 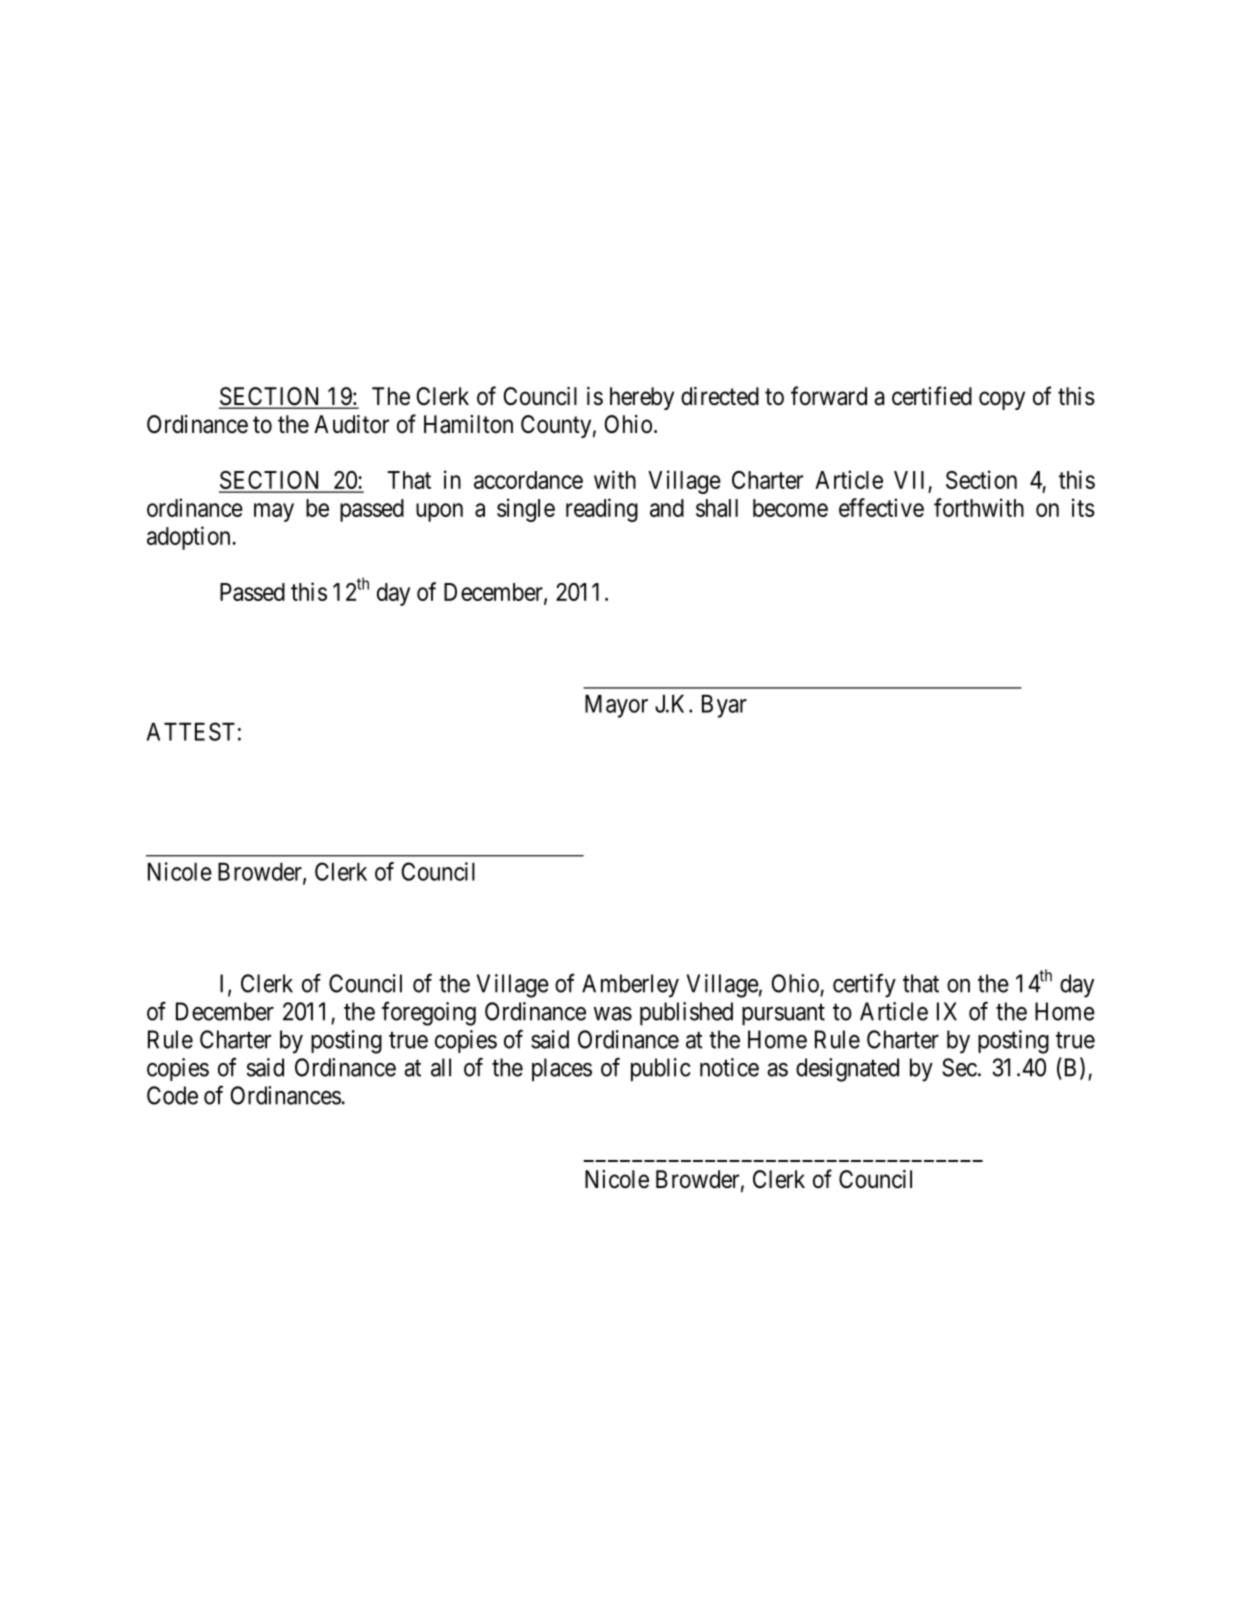 I want to click on effective, so click(x=881, y=507).
